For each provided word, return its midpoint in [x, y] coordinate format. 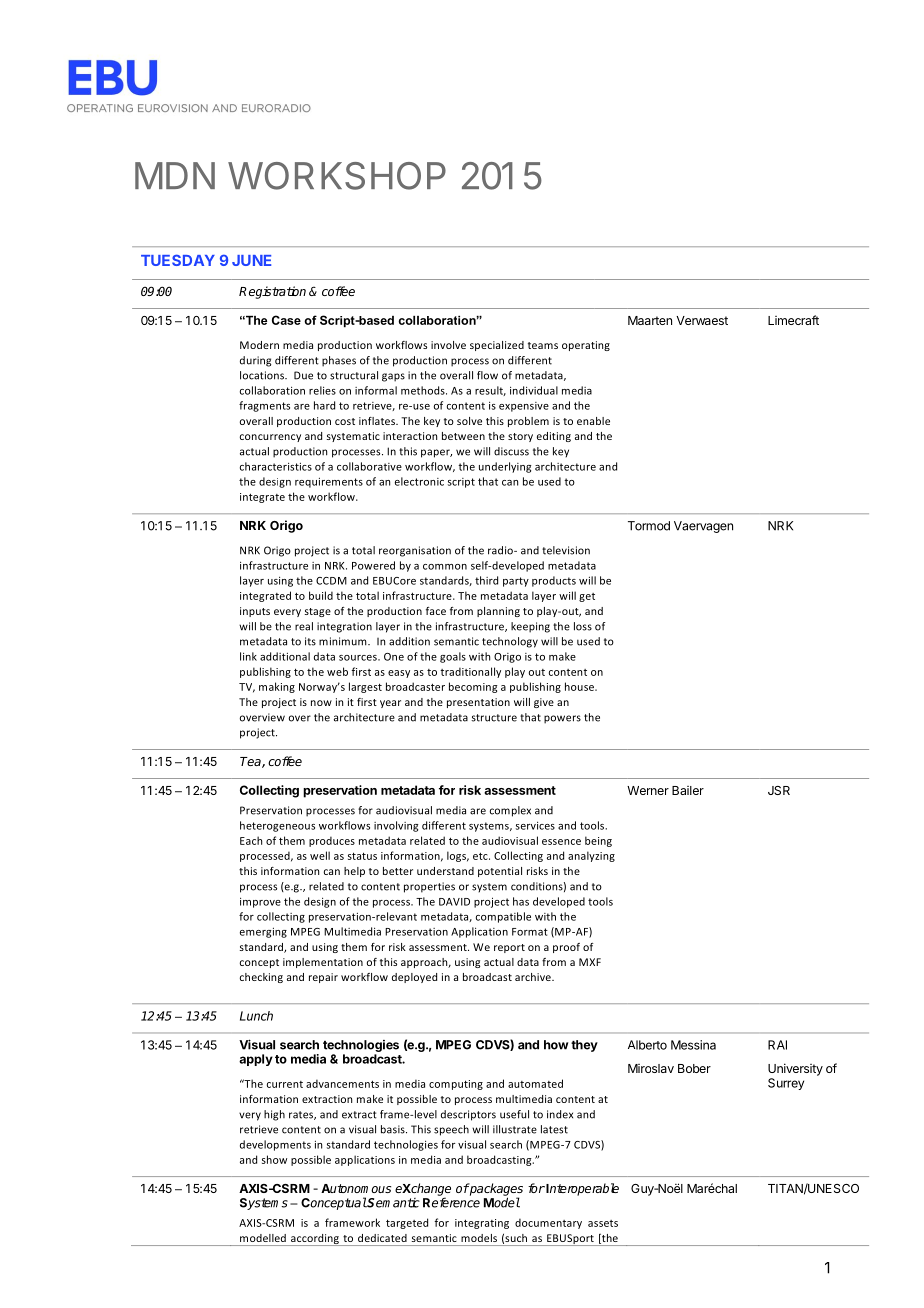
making [277, 687]
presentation [478, 703]
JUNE [251, 260]
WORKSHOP [337, 176]
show [274, 1159]
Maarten [650, 320]
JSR [779, 790]
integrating [482, 1224]
